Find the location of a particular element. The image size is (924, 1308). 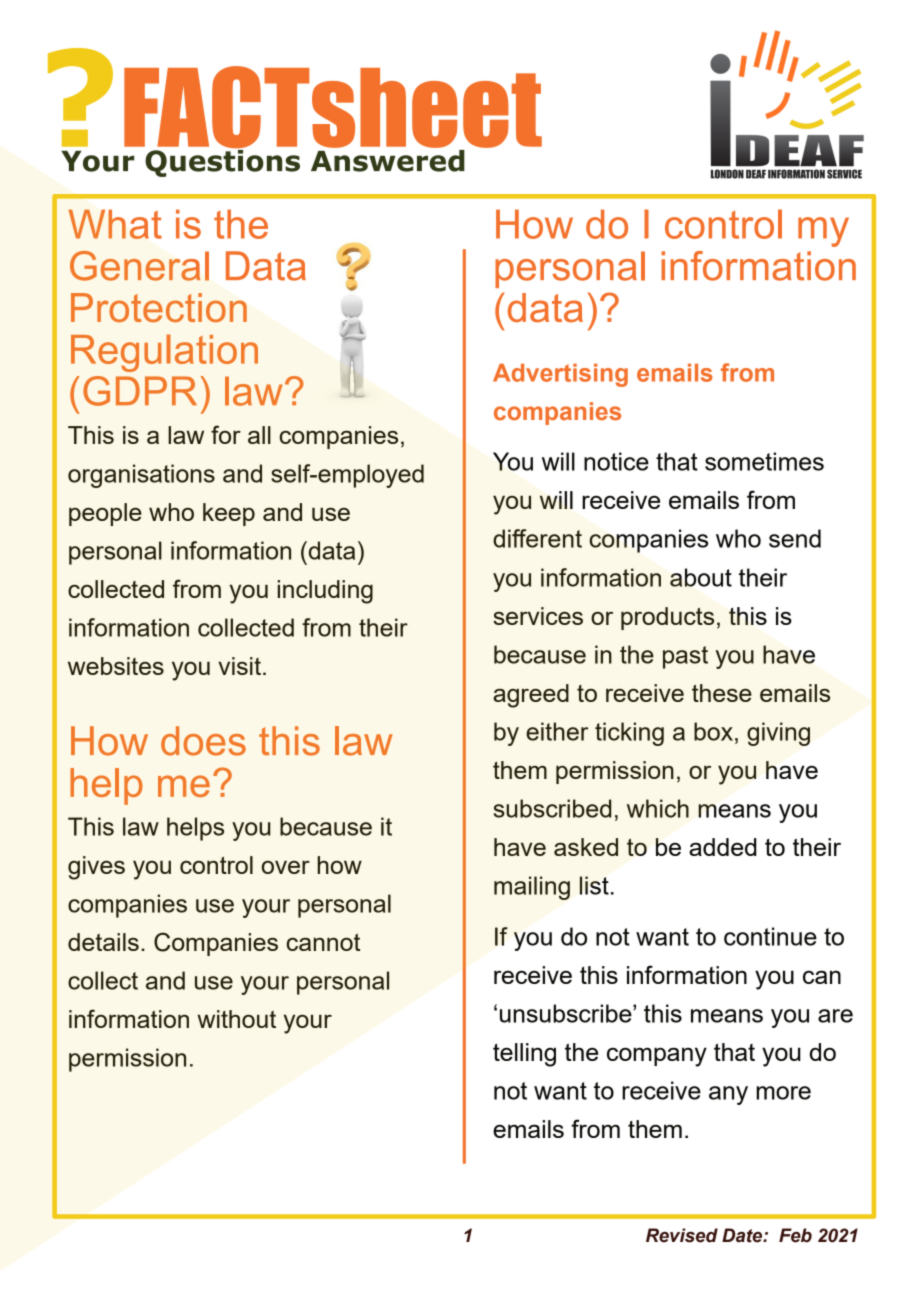

organisations is located at coordinates (141, 476).
